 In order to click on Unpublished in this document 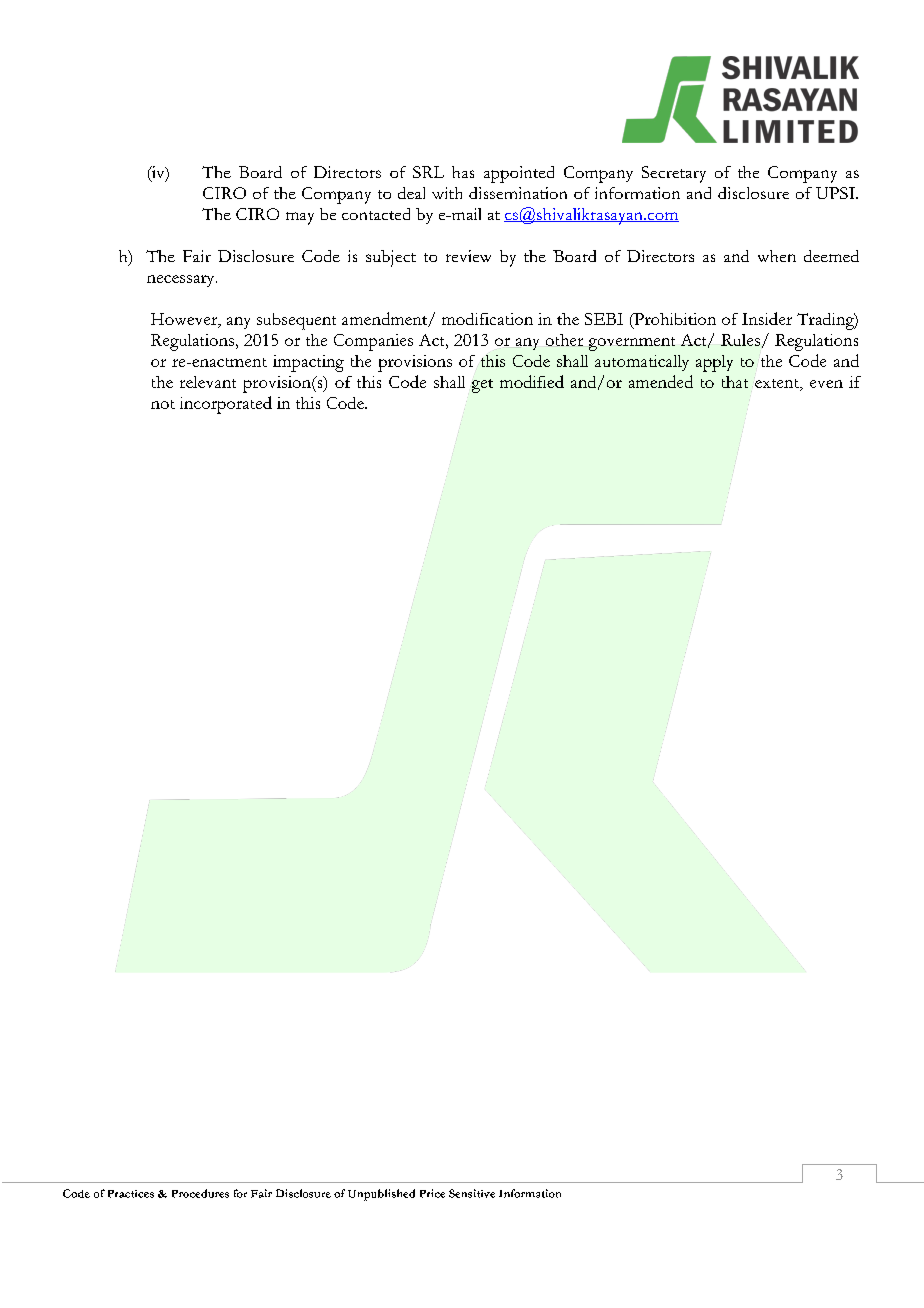, I will do `click(381, 1195)`.
